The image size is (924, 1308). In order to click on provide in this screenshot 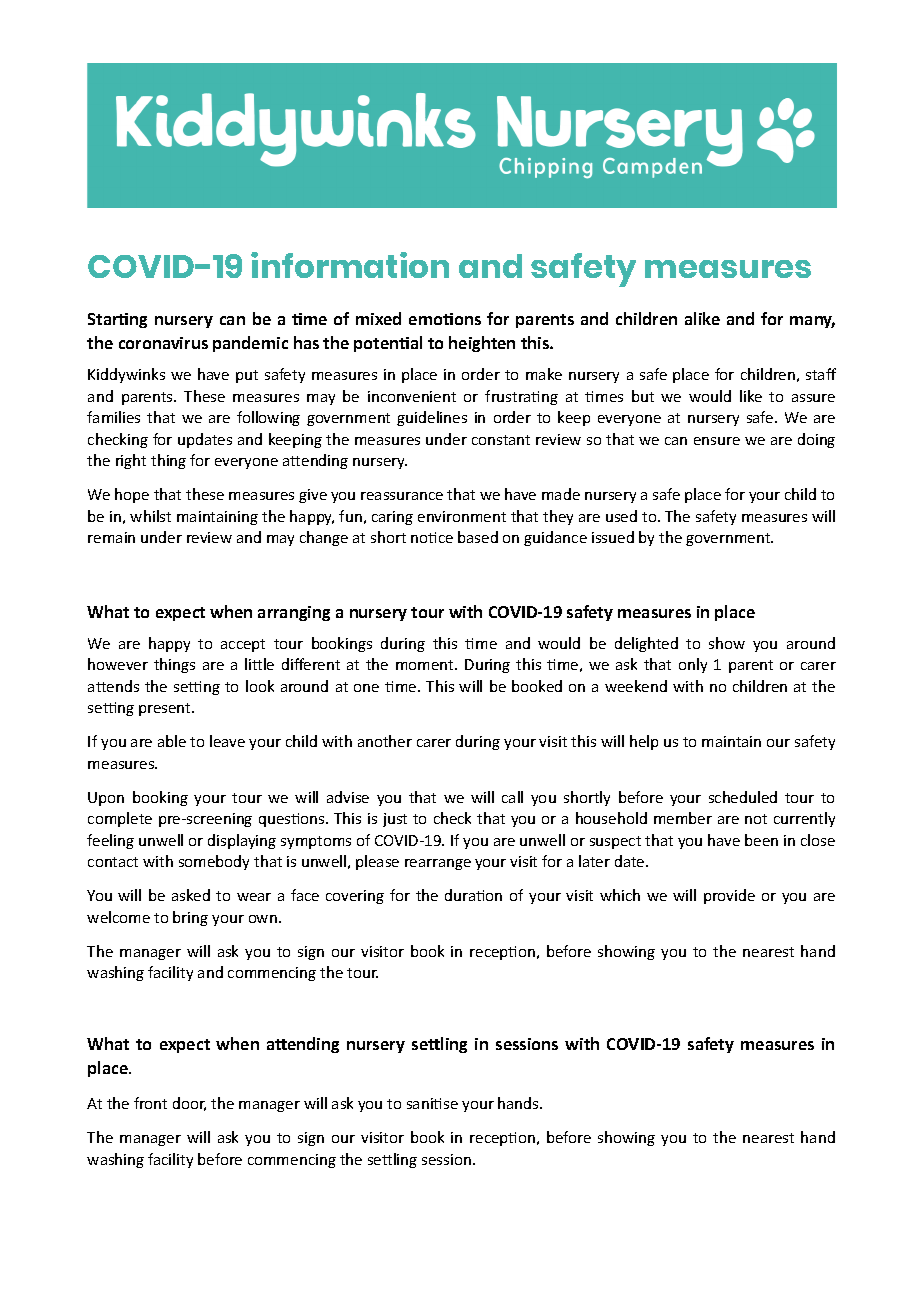, I will do `click(729, 896)`.
